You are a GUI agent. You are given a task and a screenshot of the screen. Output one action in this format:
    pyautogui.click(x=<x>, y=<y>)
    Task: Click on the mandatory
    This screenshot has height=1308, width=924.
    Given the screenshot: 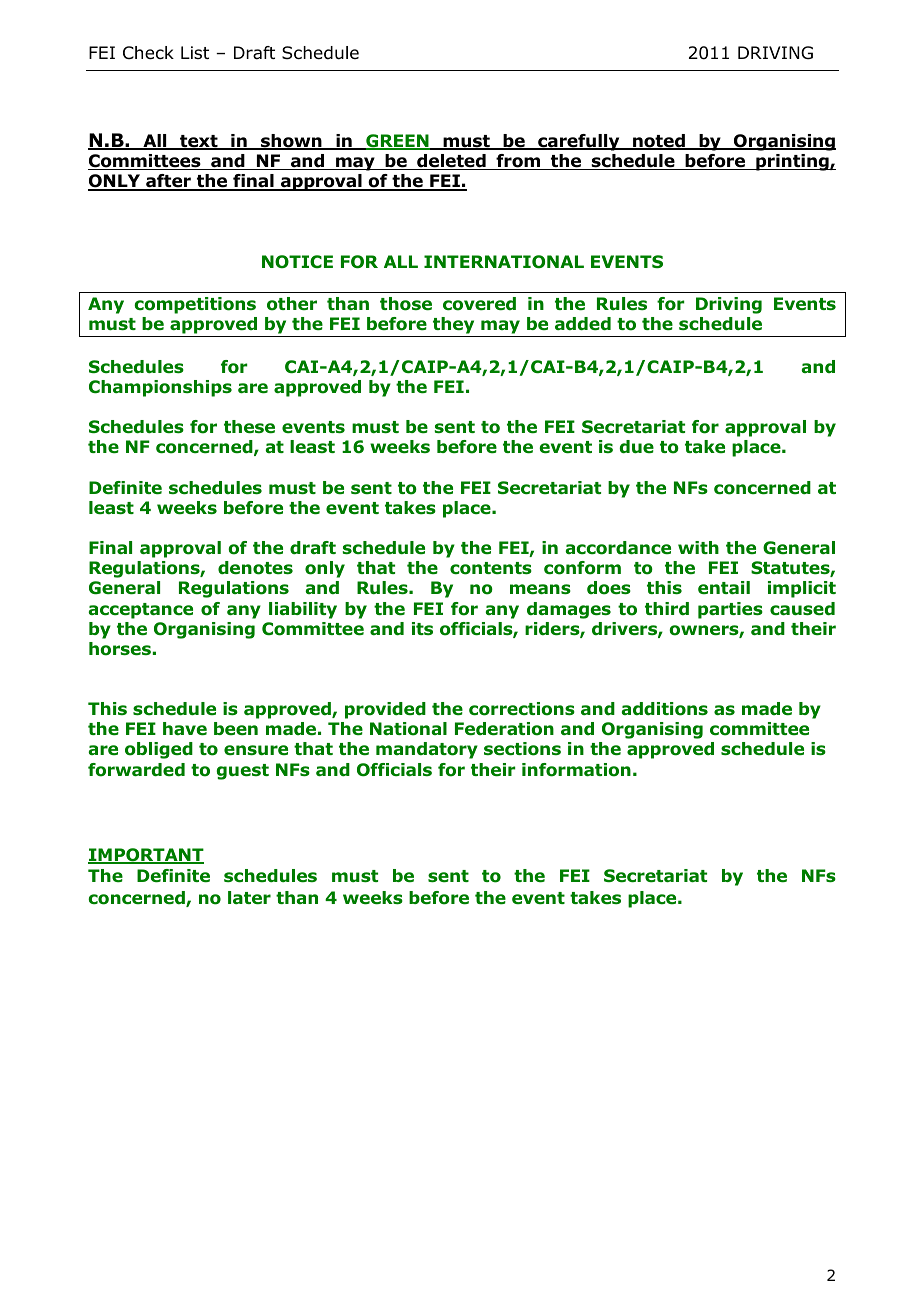 What is the action you would take?
    pyautogui.click(x=427, y=750)
